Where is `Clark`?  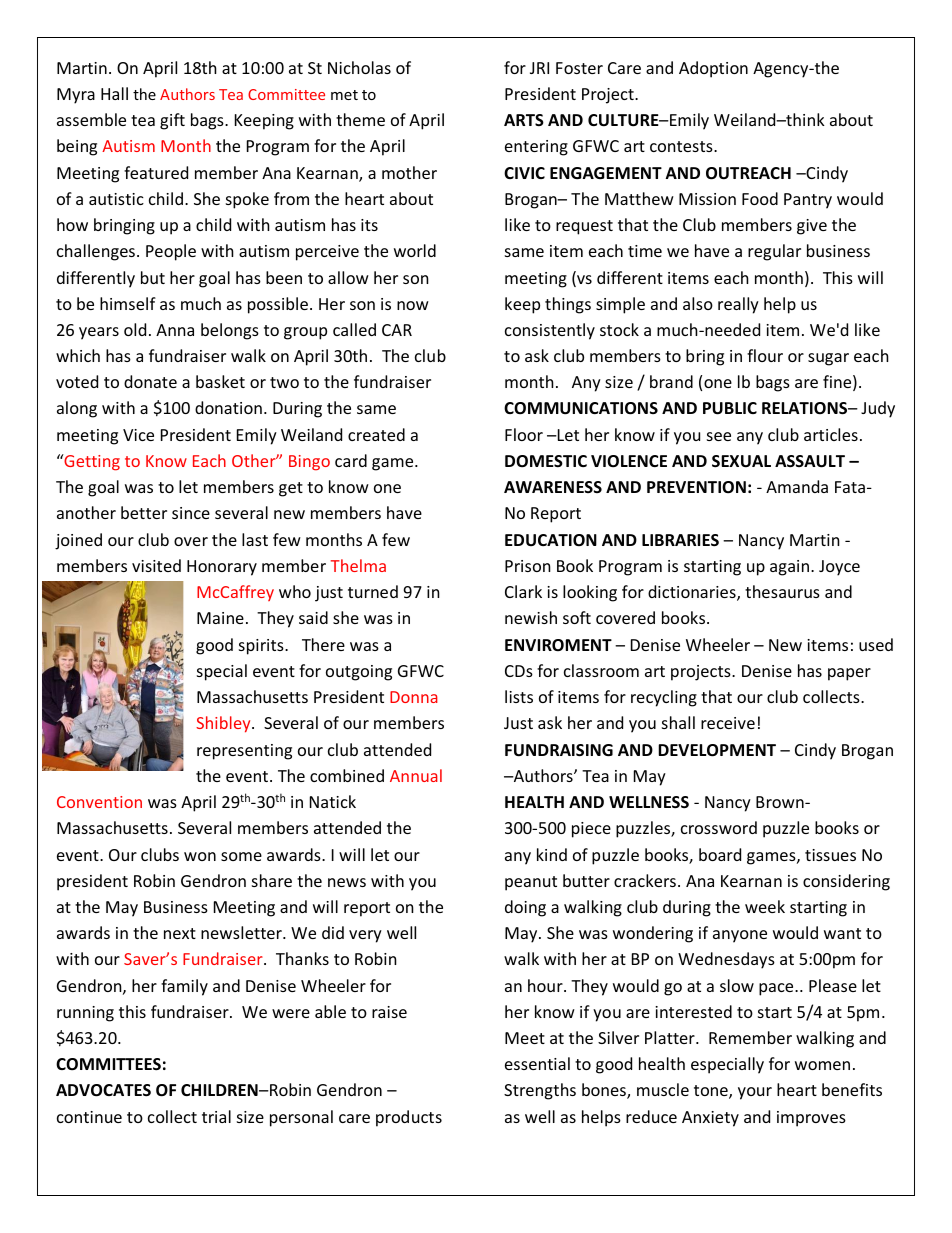
Clark is located at coordinates (523, 591).
